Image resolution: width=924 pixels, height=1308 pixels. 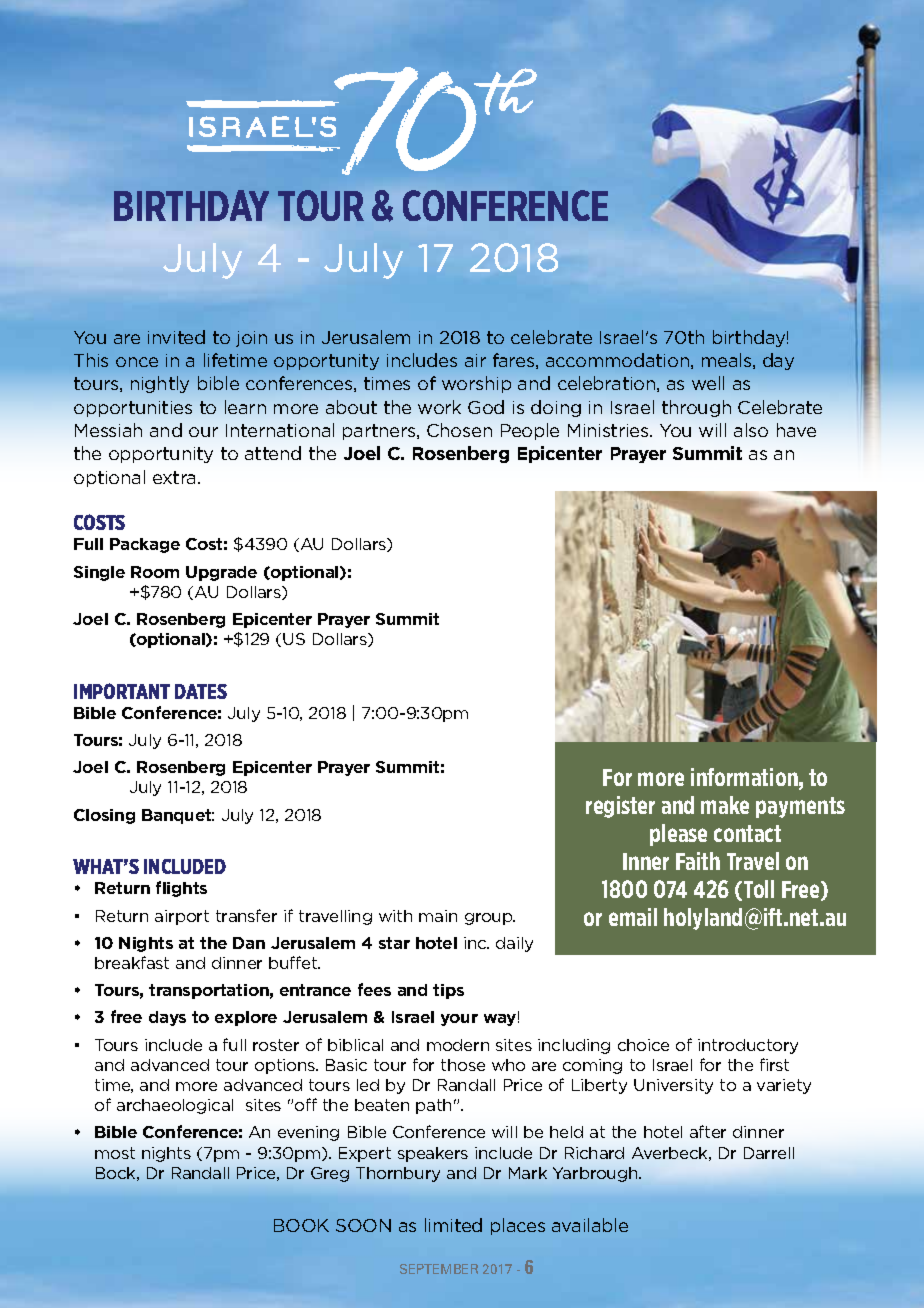 I want to click on BOOK, so click(x=301, y=1225).
